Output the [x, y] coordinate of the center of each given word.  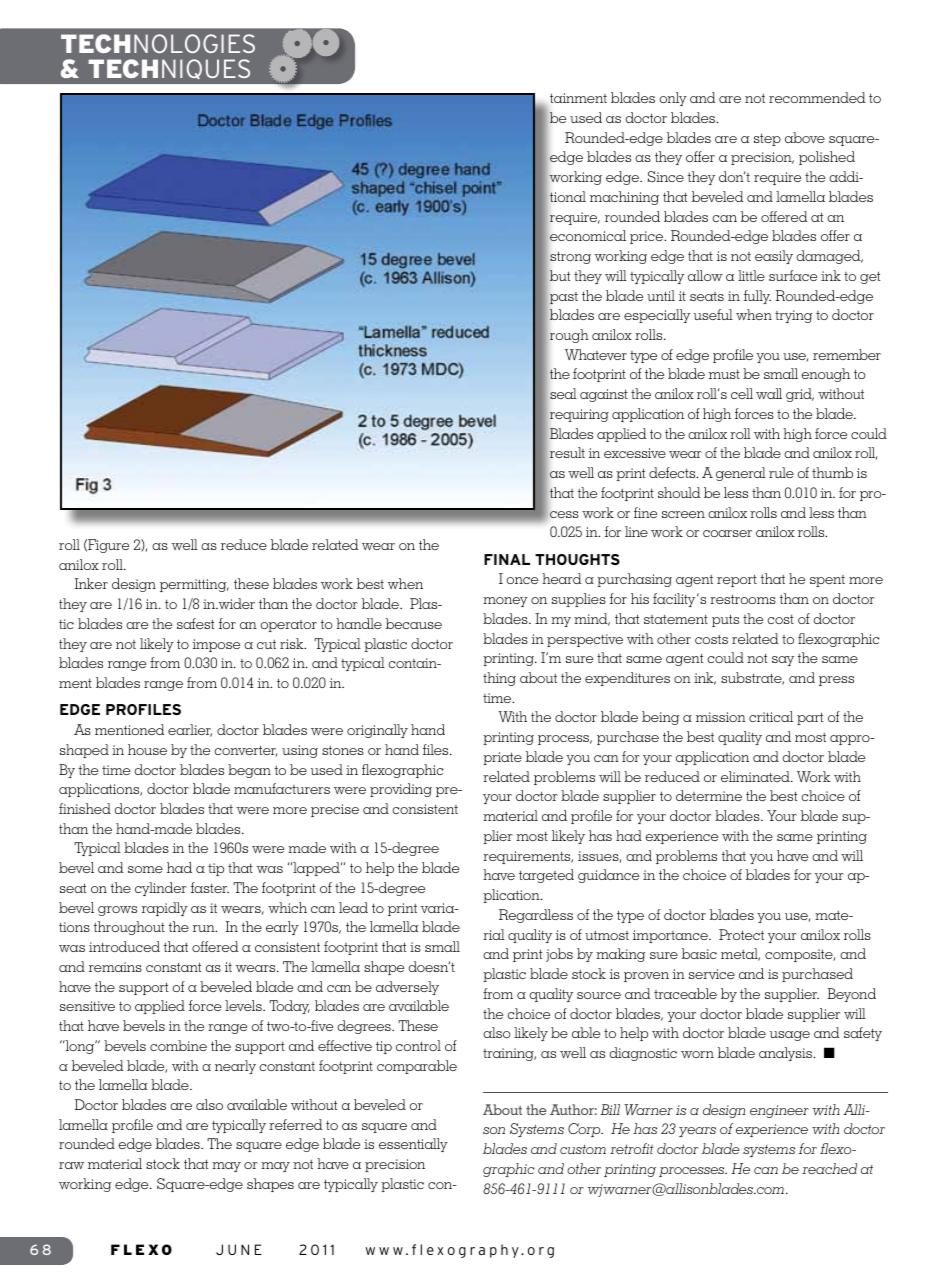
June [239, 1249]
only [673, 99]
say [783, 661]
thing [499, 679]
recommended [817, 97]
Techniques [169, 69]
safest [195, 623]
